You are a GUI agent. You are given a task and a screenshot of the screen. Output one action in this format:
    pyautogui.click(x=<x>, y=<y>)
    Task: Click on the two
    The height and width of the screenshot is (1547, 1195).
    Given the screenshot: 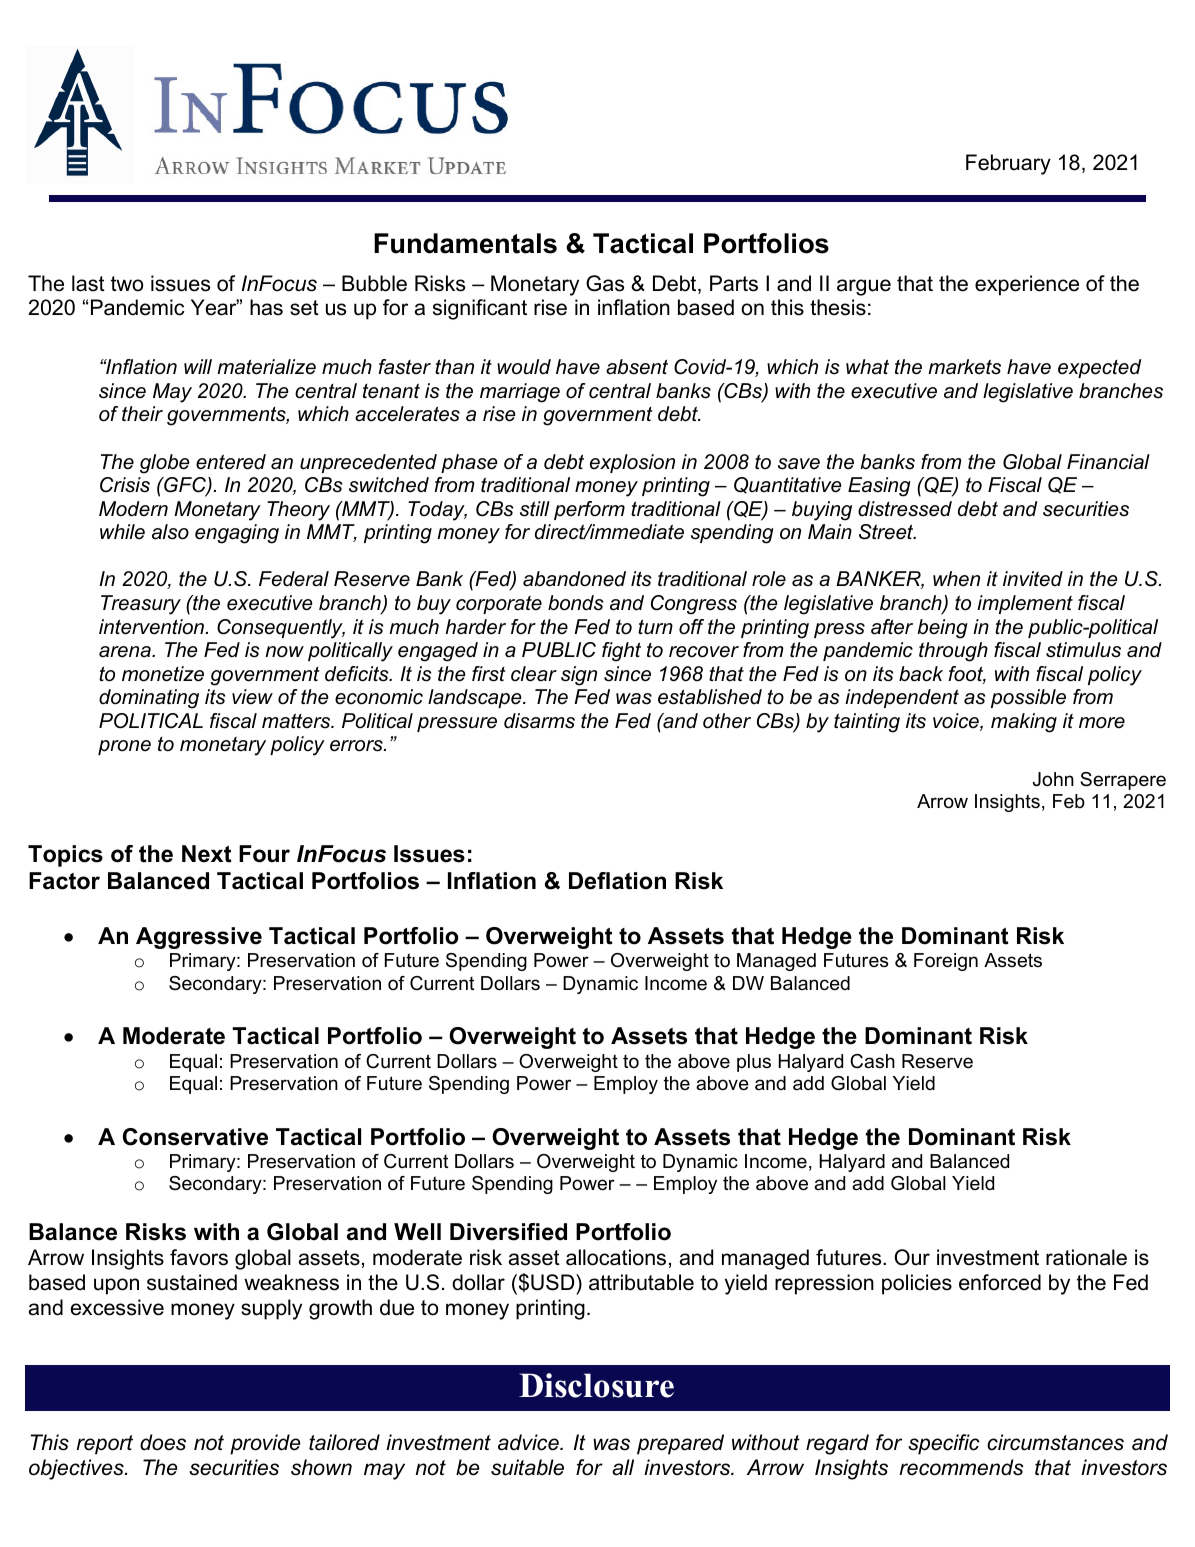 What is the action you would take?
    pyautogui.click(x=127, y=284)
